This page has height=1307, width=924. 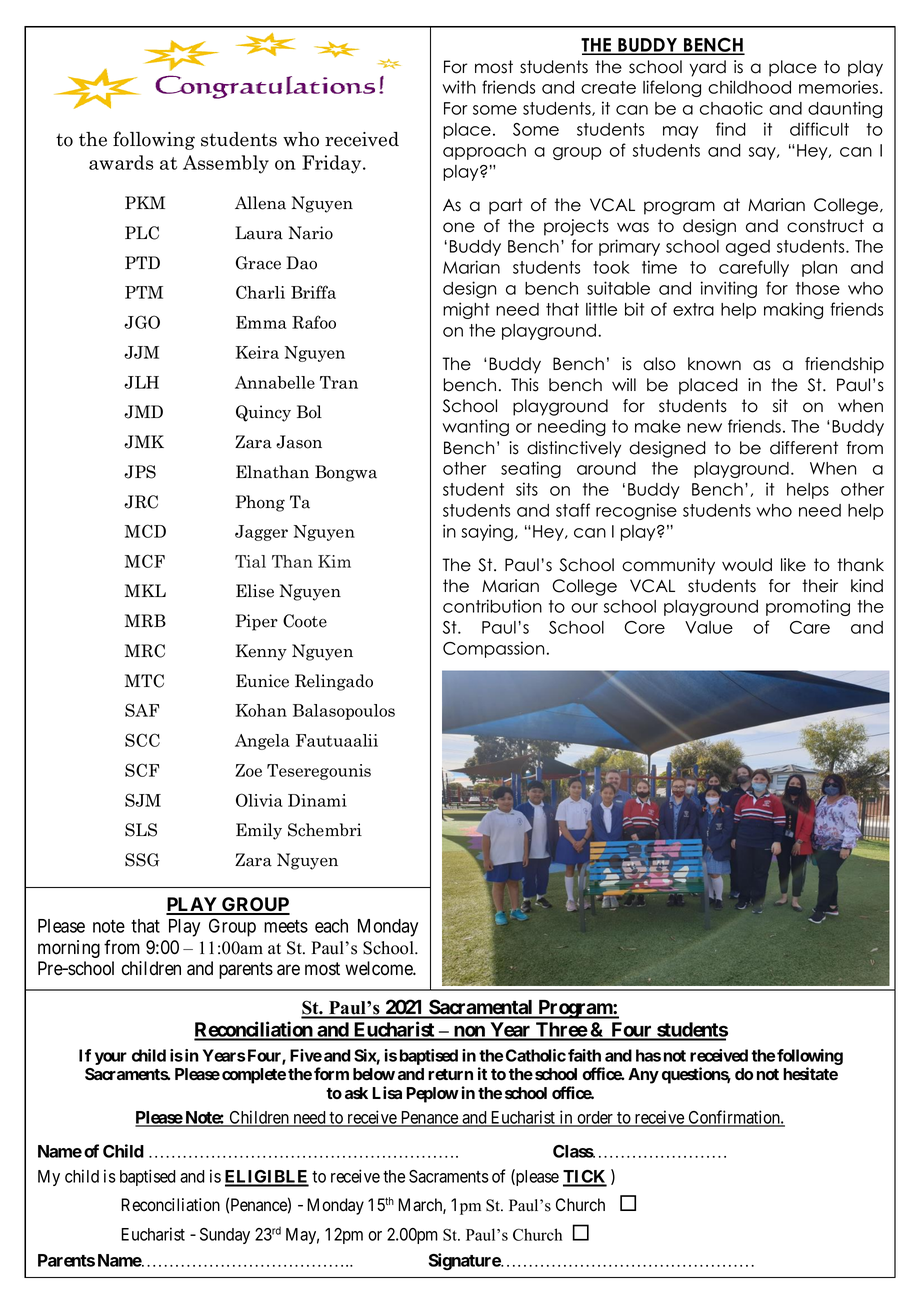 What do you see at coordinates (731, 108) in the page?
I see `chaotic` at bounding box center [731, 108].
